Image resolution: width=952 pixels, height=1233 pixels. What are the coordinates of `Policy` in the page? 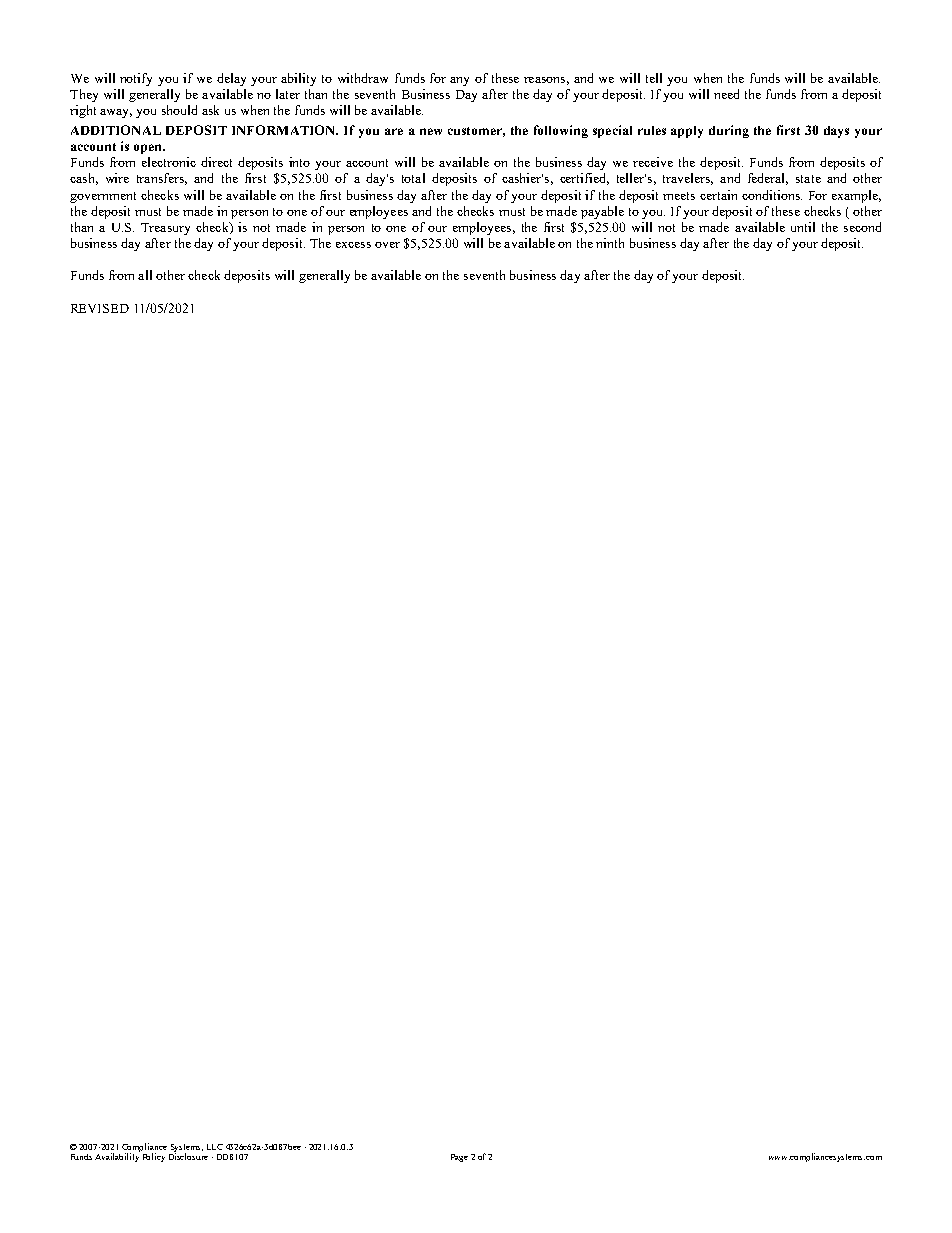 It's located at (154, 1157).
